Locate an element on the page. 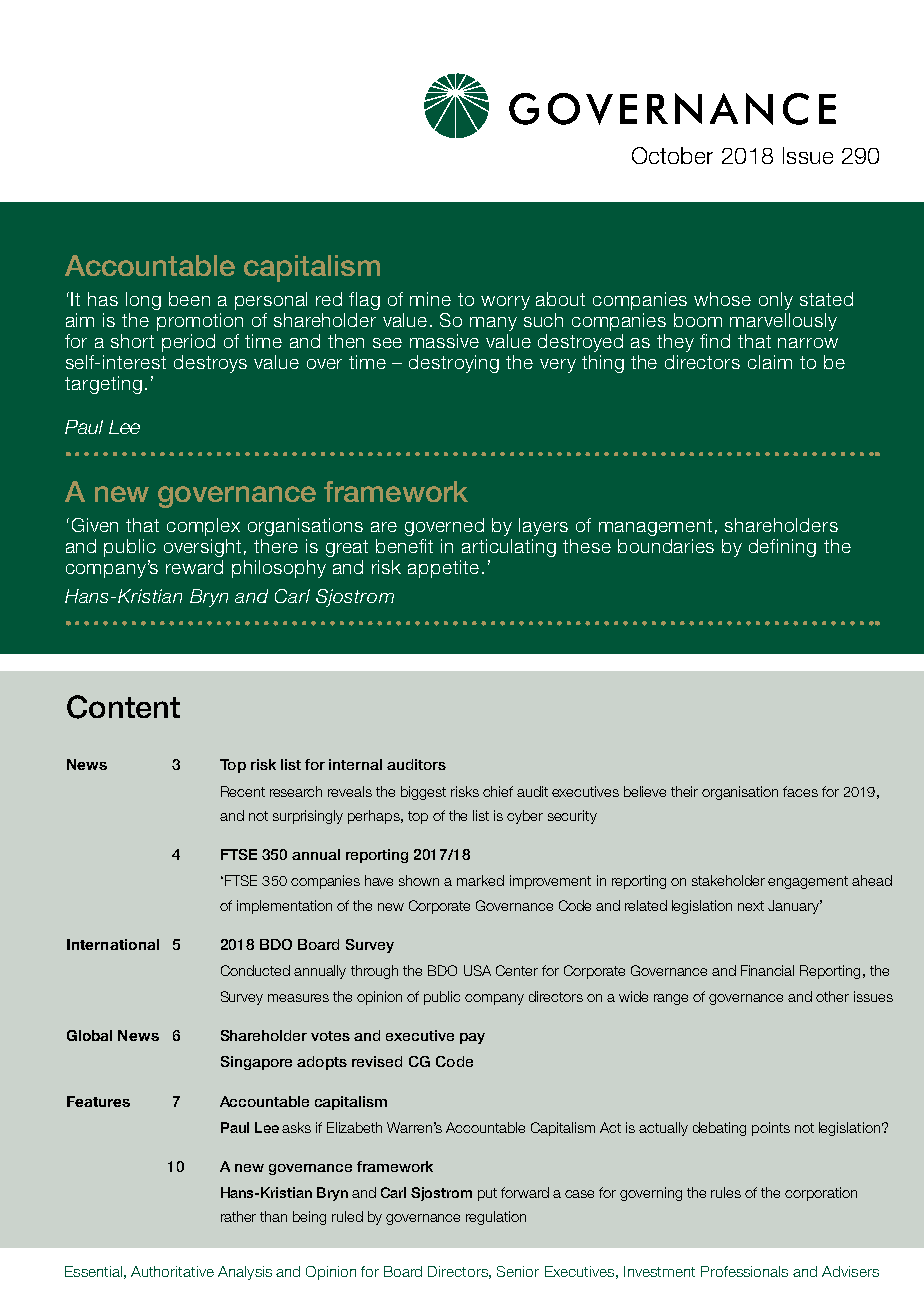 The width and height of the page is (924, 1308). Financial is located at coordinates (767, 970).
